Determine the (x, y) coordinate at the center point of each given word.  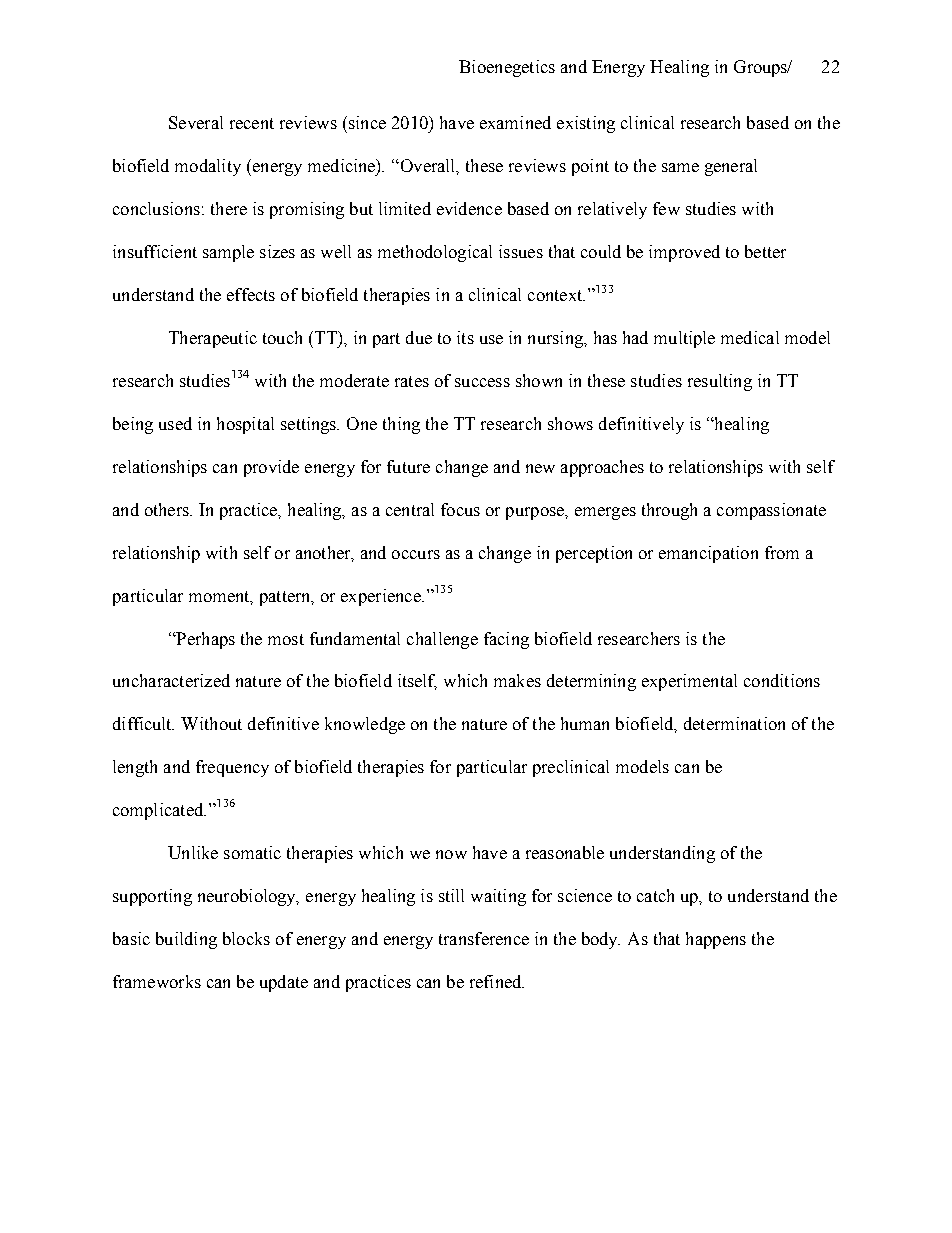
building (186, 940)
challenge (442, 640)
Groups (762, 68)
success (482, 382)
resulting (720, 382)
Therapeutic (213, 339)
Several (196, 122)
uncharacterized (171, 680)
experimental (689, 682)
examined (515, 122)
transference (484, 938)
